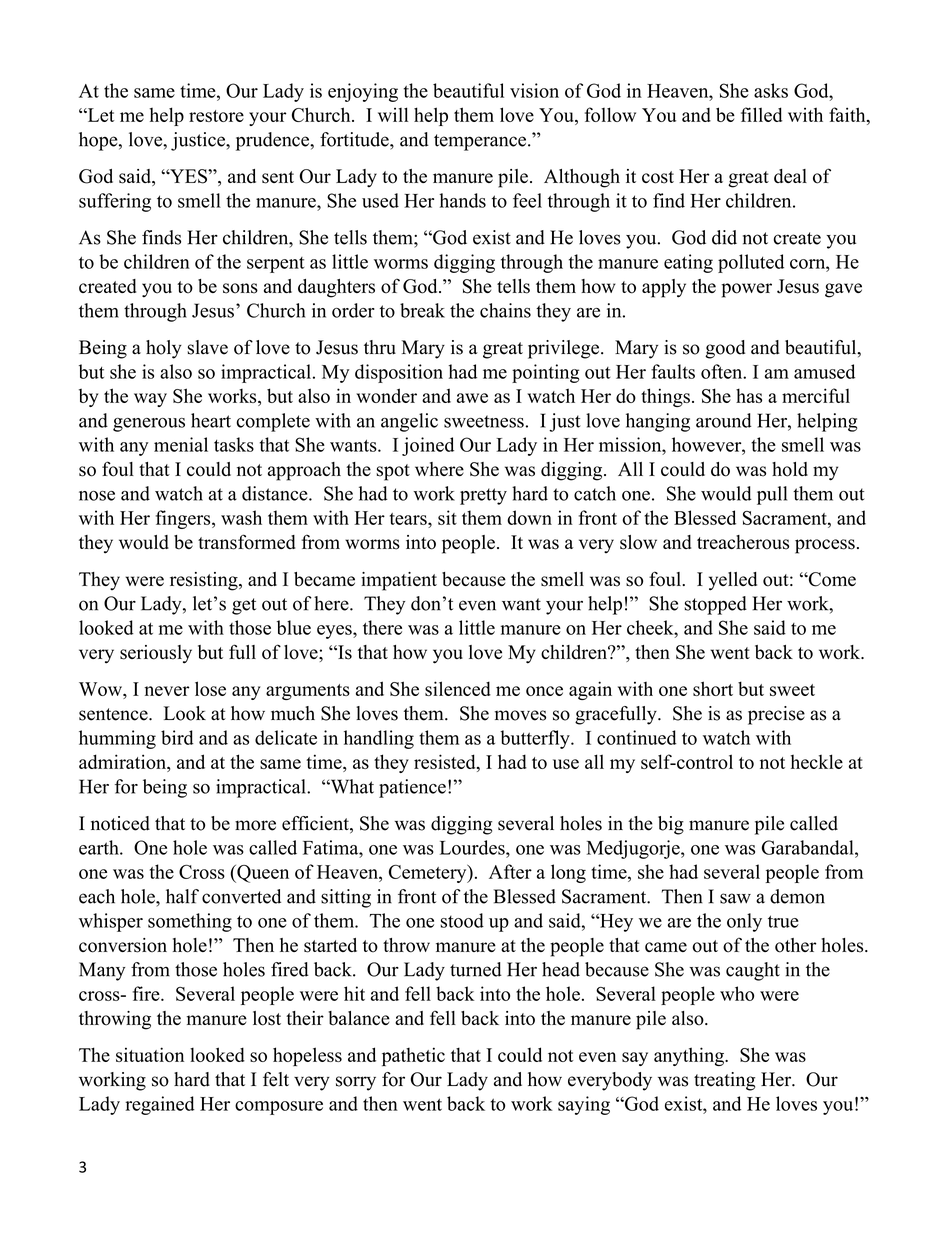  I want to click on filled, so click(761, 114).
